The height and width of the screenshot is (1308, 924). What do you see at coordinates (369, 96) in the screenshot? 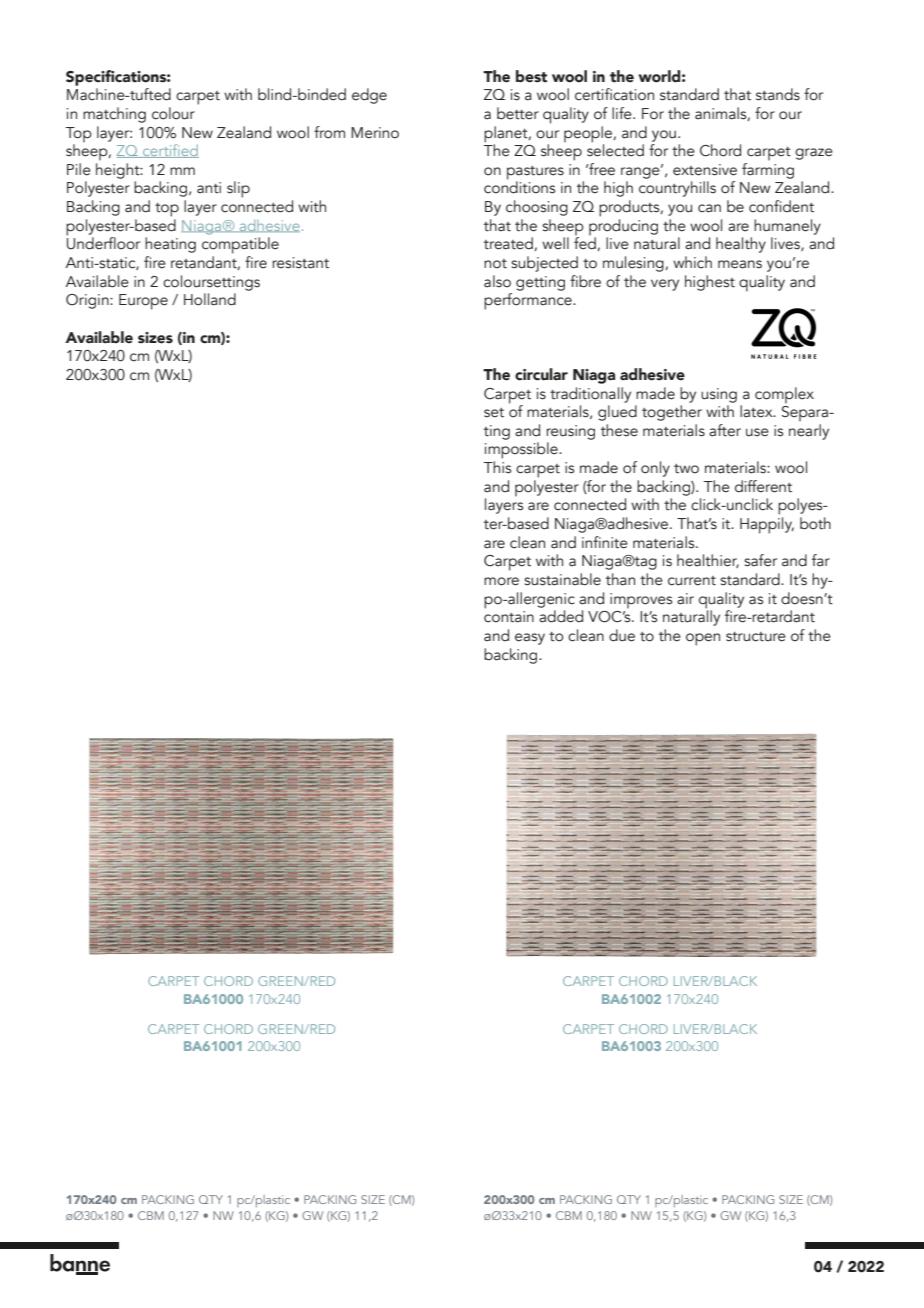
I see `edge` at bounding box center [369, 96].
